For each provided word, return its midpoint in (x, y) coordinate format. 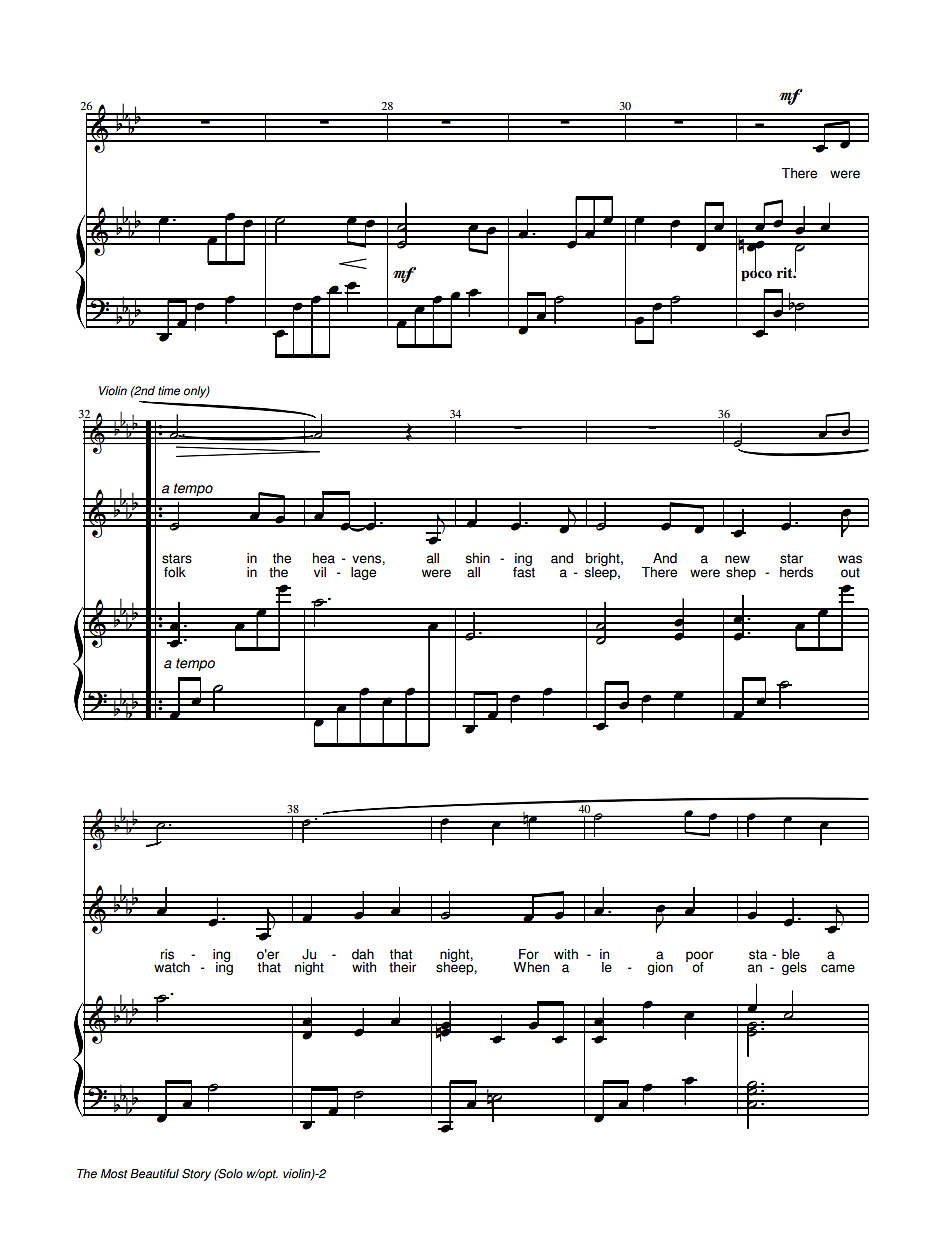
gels (794, 968)
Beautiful (154, 1174)
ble (791, 954)
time (169, 391)
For (529, 954)
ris (167, 954)
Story (196, 1175)
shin (477, 558)
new (737, 559)
